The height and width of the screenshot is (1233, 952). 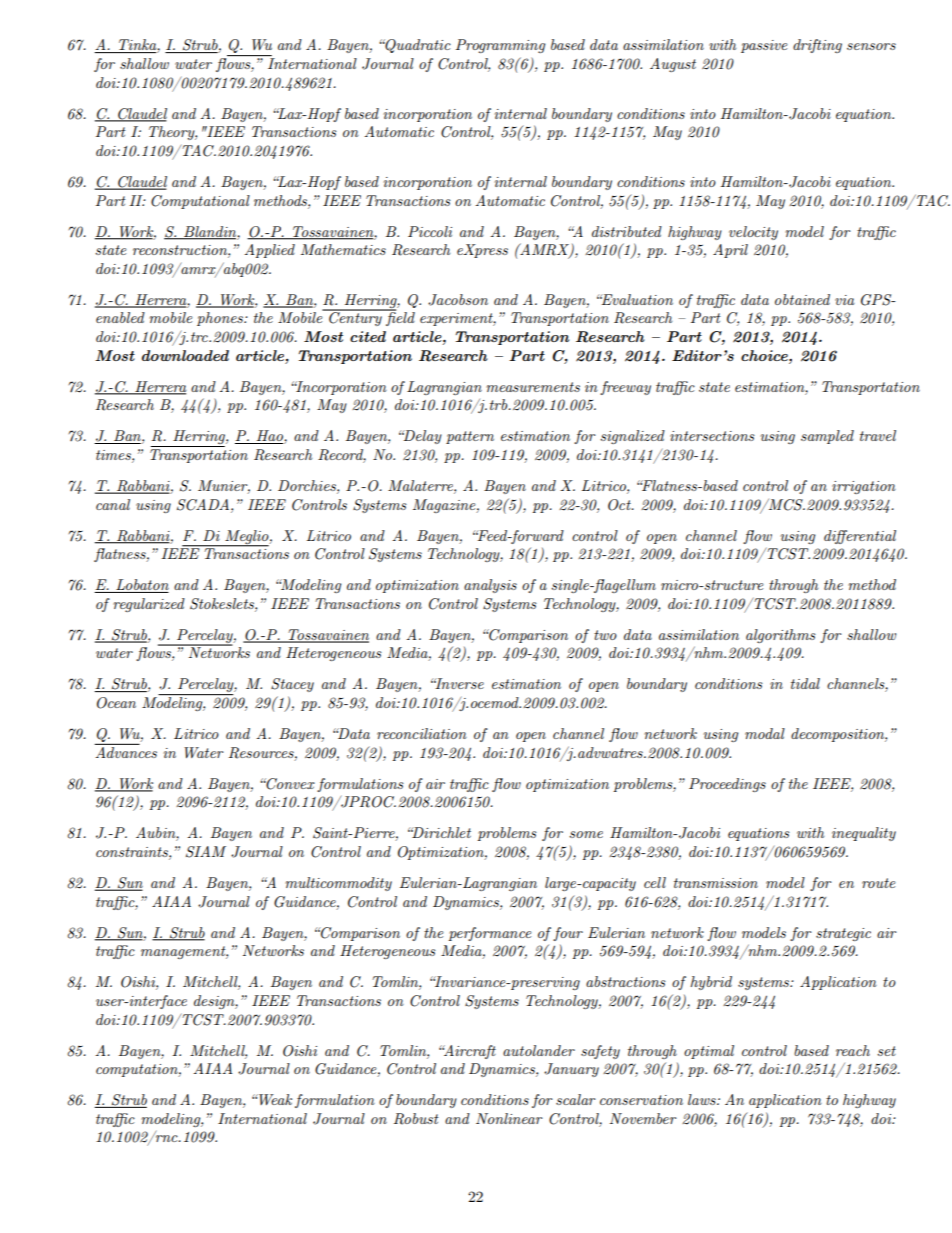 What do you see at coordinates (817, 46) in the screenshot?
I see `drifting` at bounding box center [817, 46].
